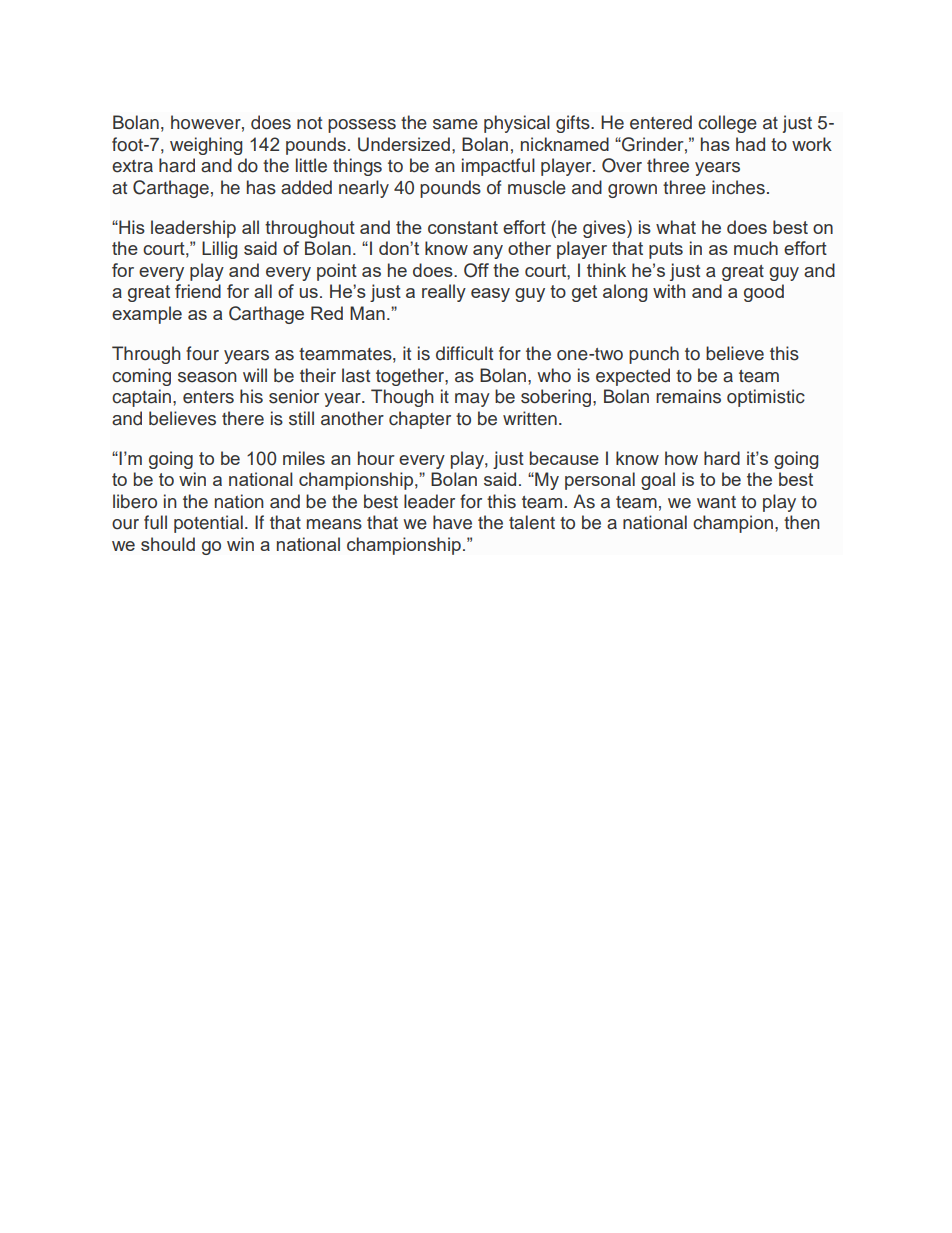 The width and height of the image is (952, 1233). Describe the element at coordinates (750, 144) in the image. I see `had` at that location.
